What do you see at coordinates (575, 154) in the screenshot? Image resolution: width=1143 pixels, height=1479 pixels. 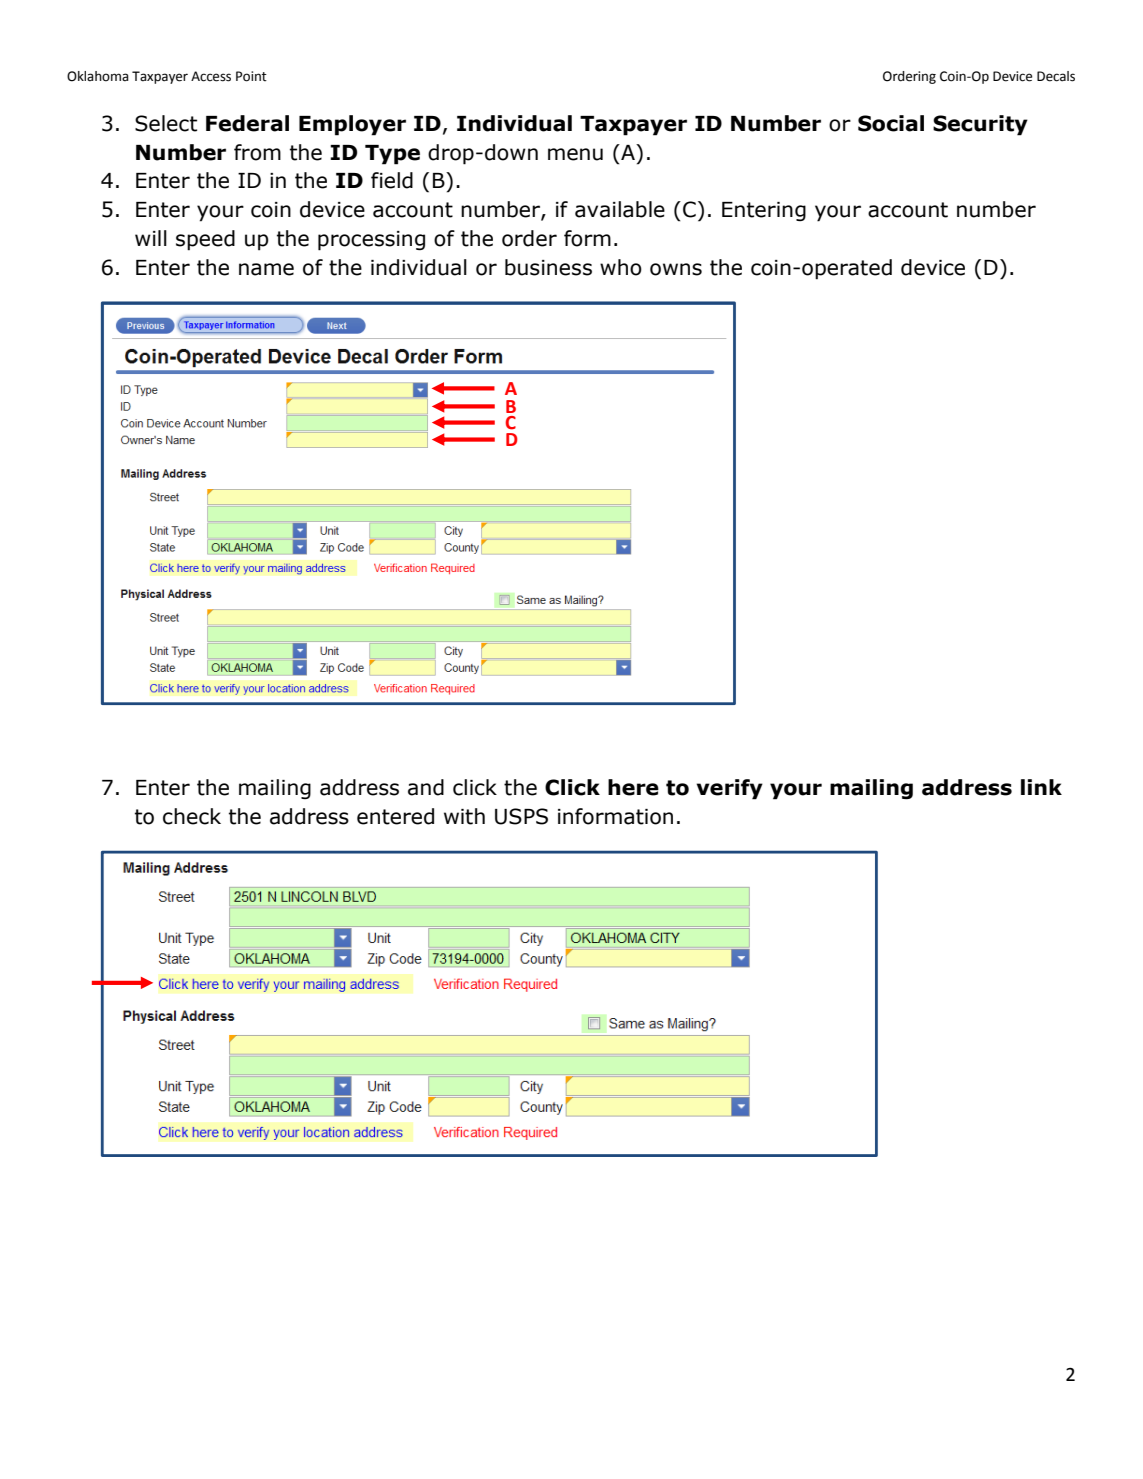 I see `menu` at bounding box center [575, 154].
